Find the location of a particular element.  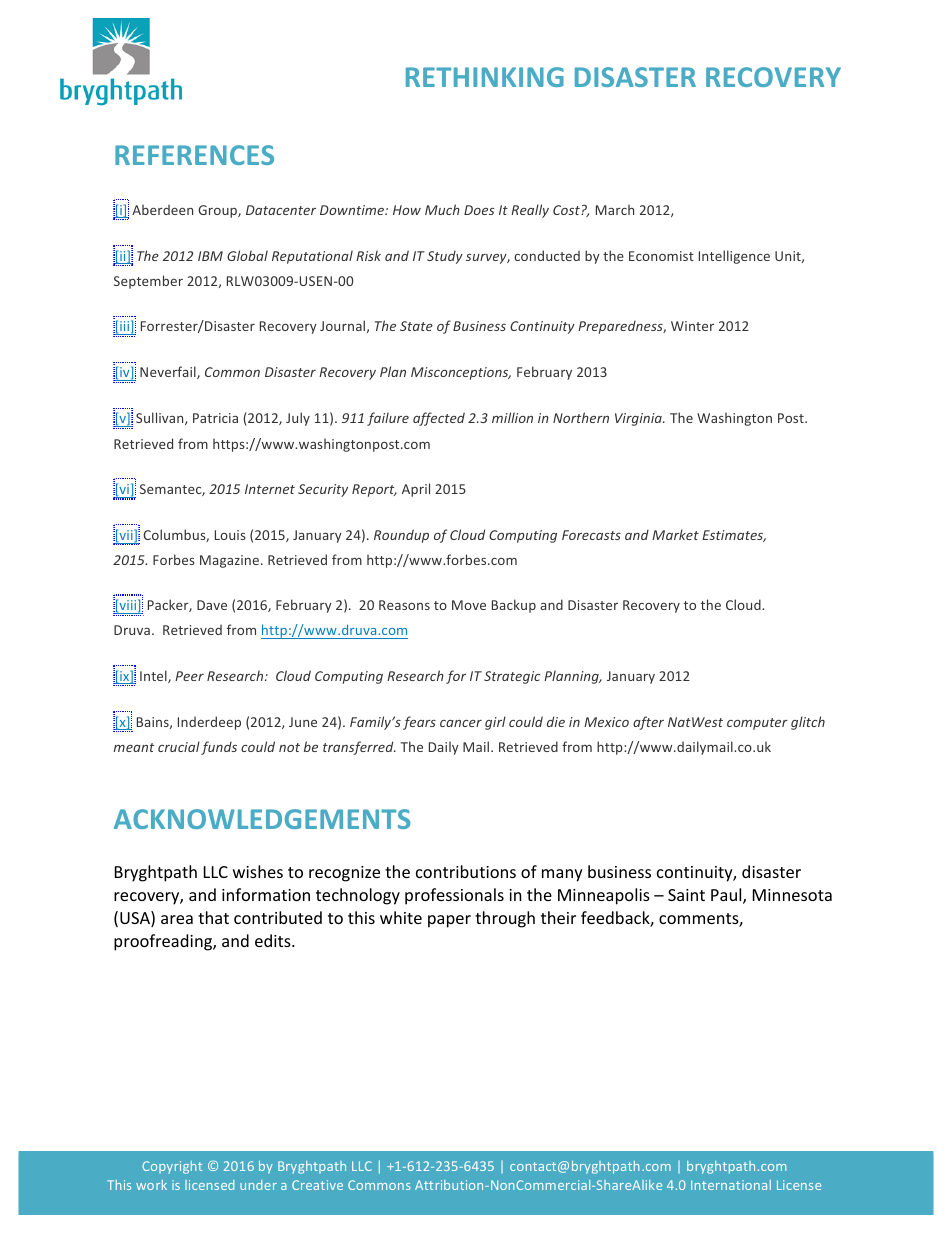

Dave is located at coordinates (212, 605).
